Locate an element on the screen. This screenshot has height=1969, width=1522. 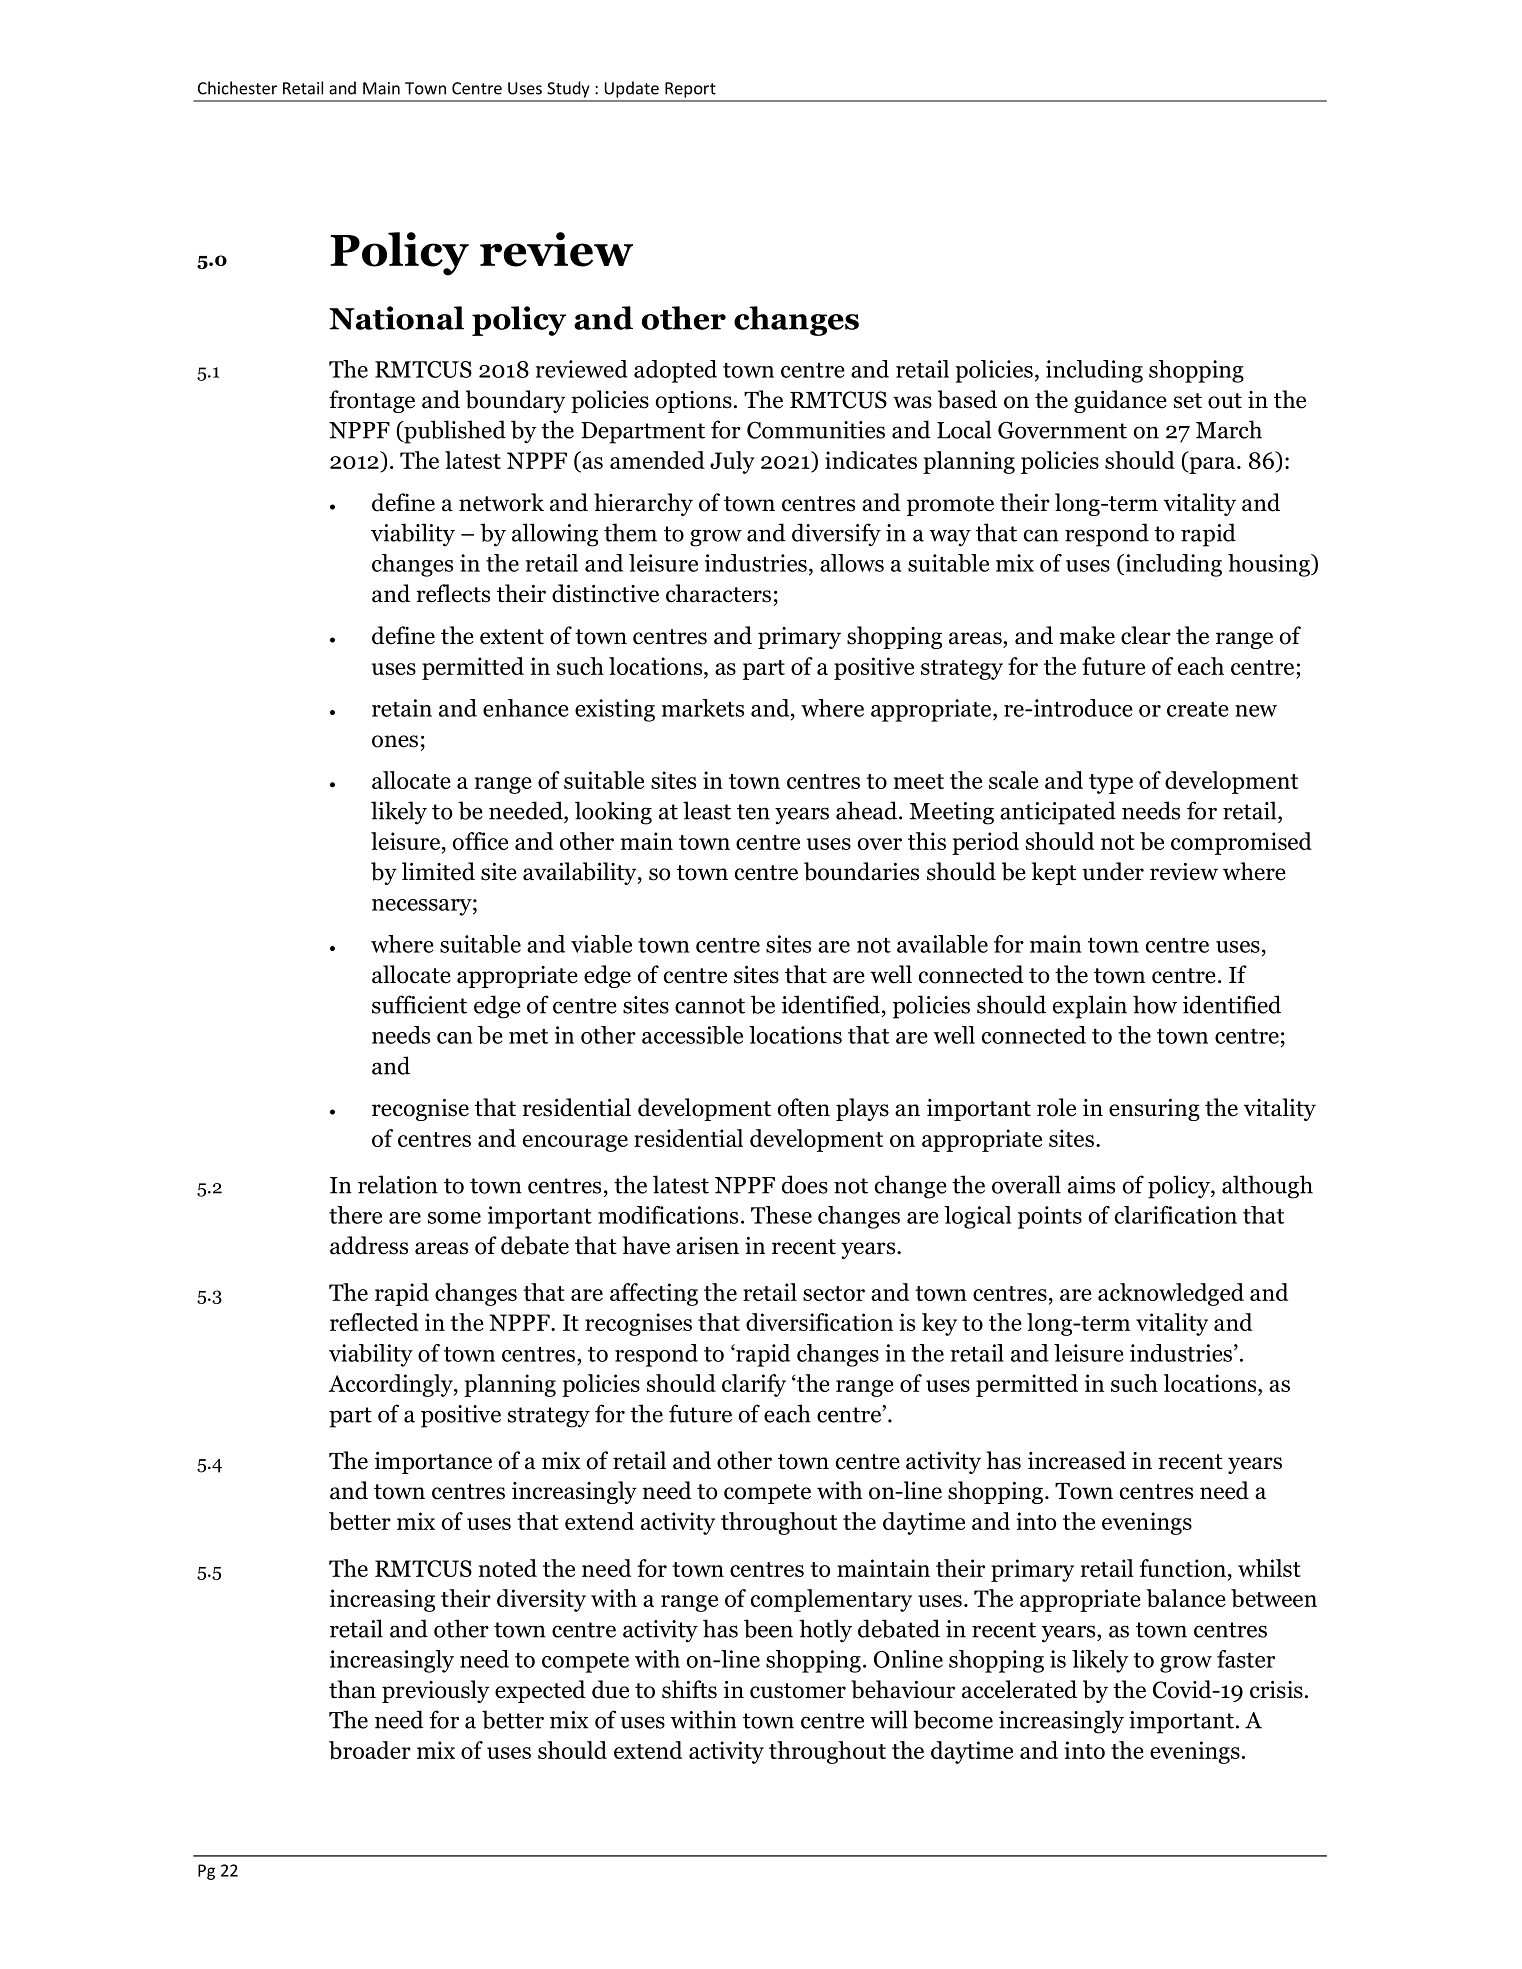
customer is located at coordinates (798, 1691).
